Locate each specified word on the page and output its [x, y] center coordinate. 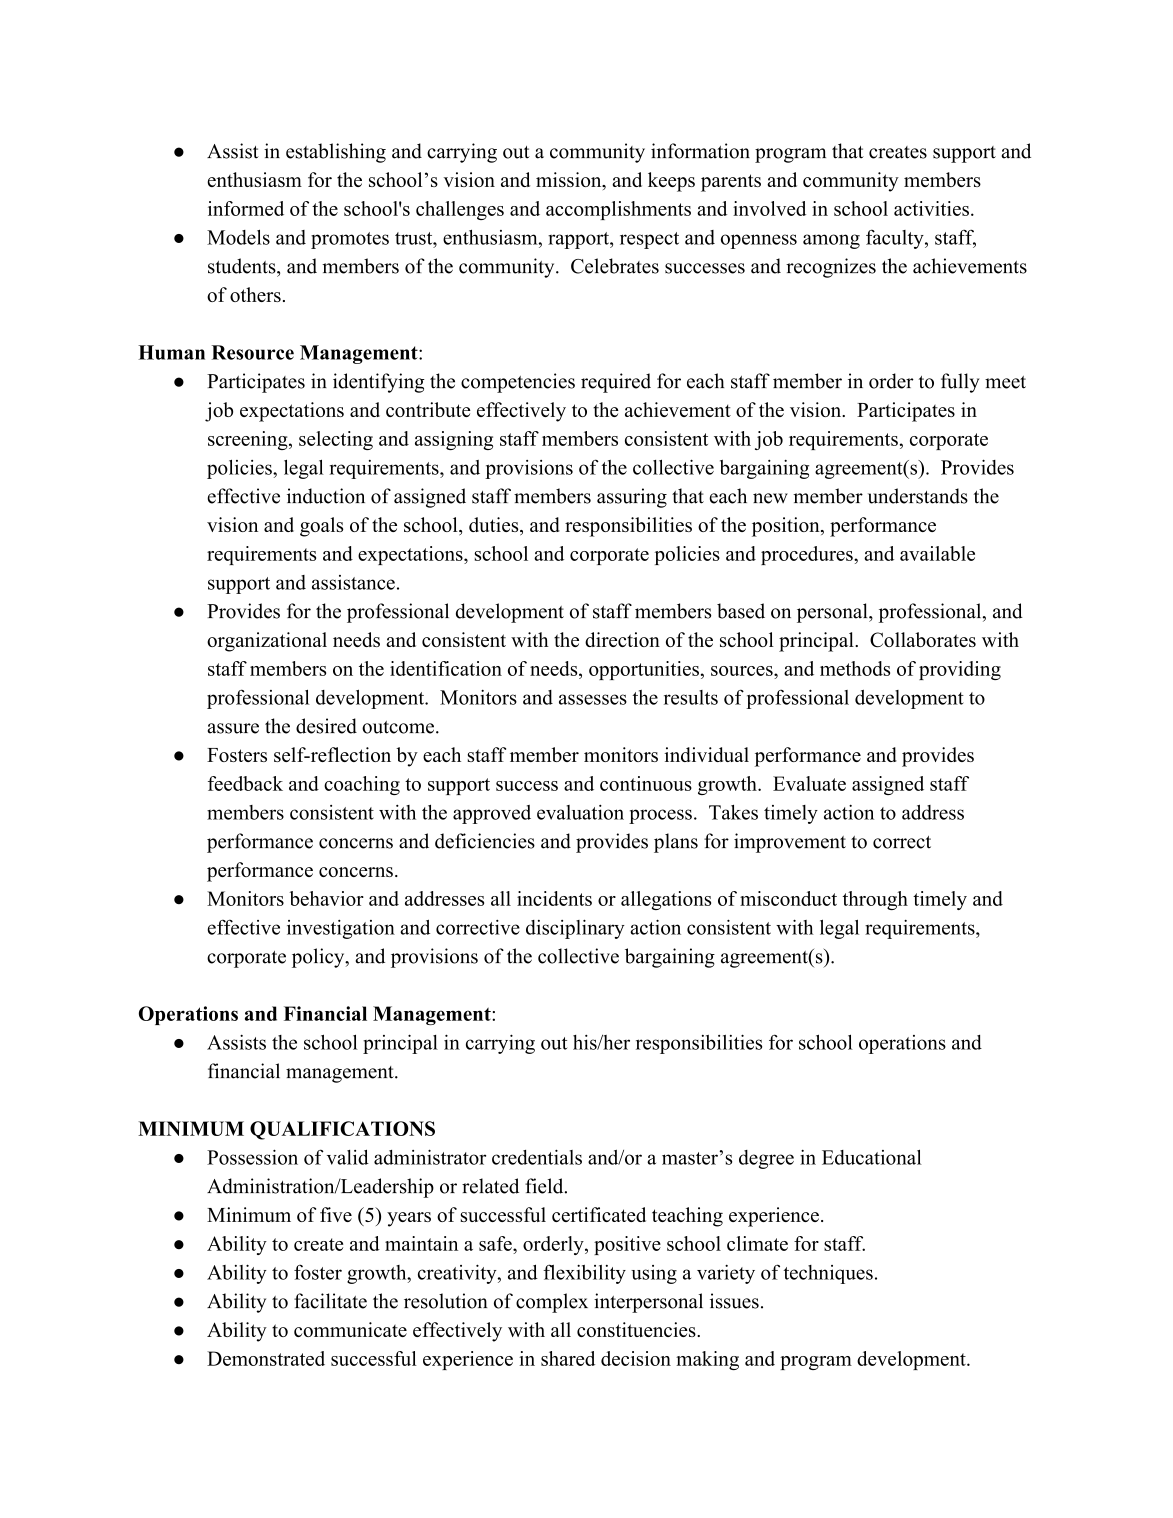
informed [246, 208]
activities [931, 208]
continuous [646, 783]
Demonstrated [266, 1358]
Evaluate [809, 783]
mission [570, 181]
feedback [245, 783]
